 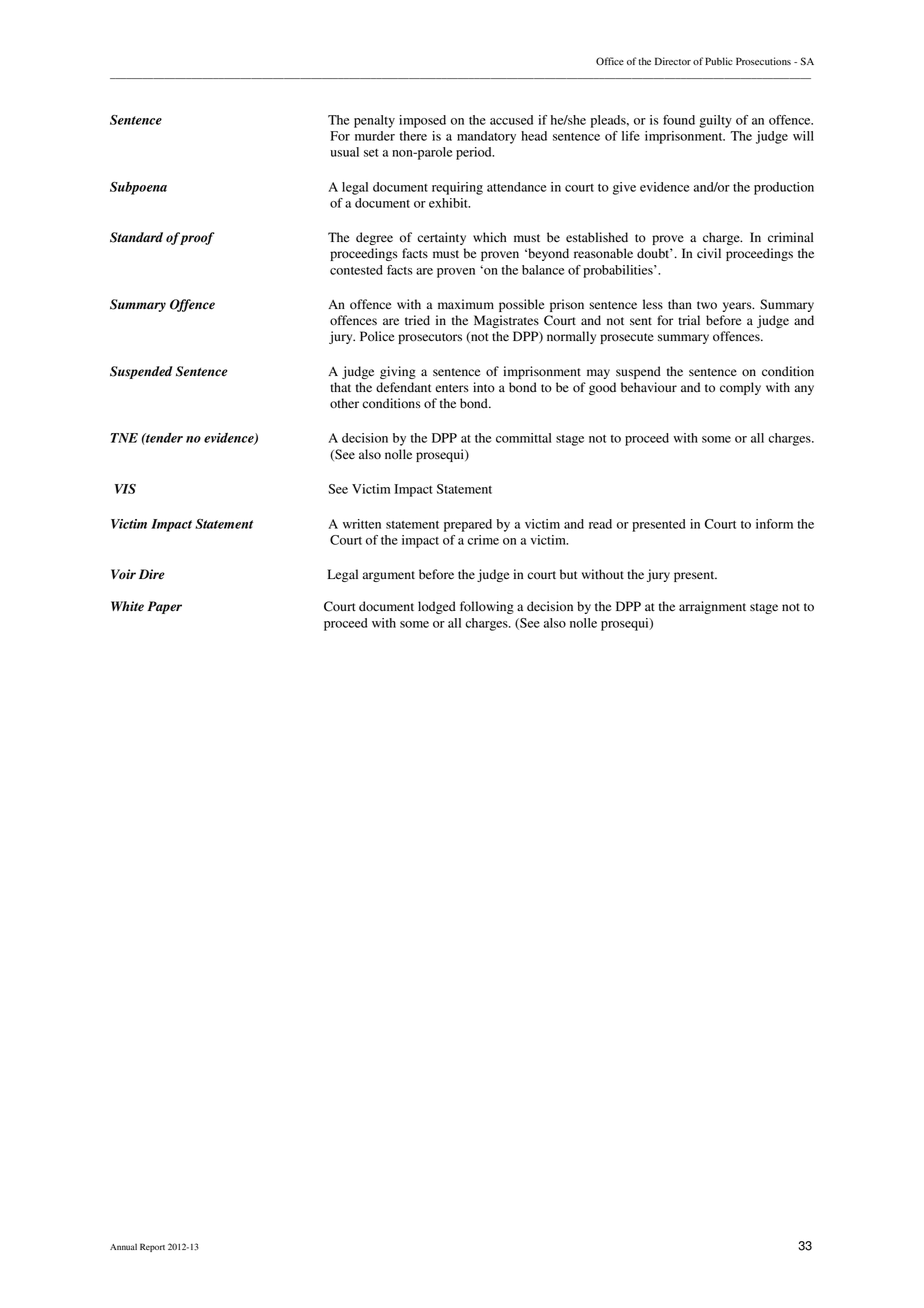 What do you see at coordinates (468, 525) in the page?
I see `prepared` at bounding box center [468, 525].
